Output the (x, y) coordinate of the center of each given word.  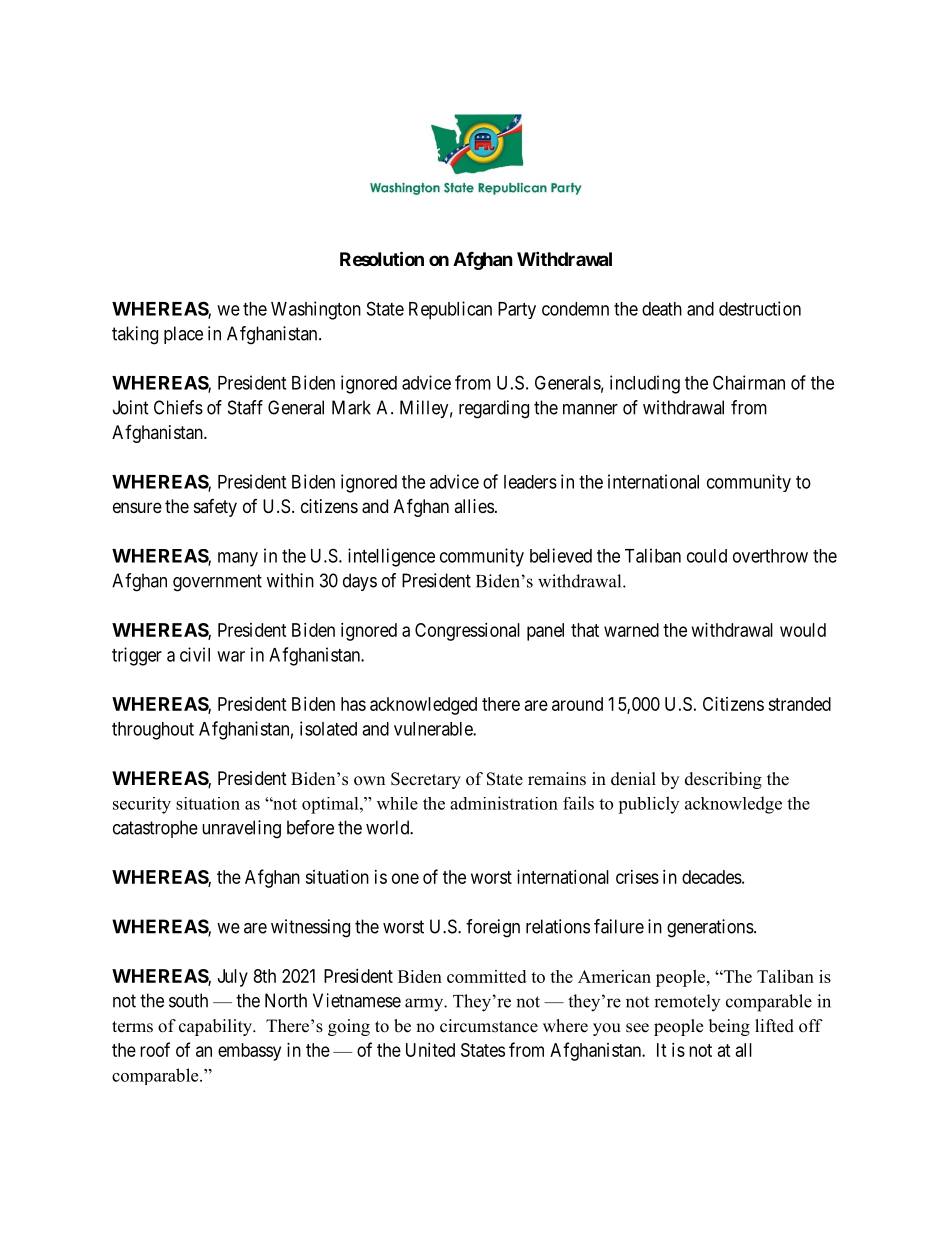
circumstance (489, 1026)
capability (216, 1027)
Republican (450, 310)
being (729, 1027)
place (183, 335)
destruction (760, 308)
